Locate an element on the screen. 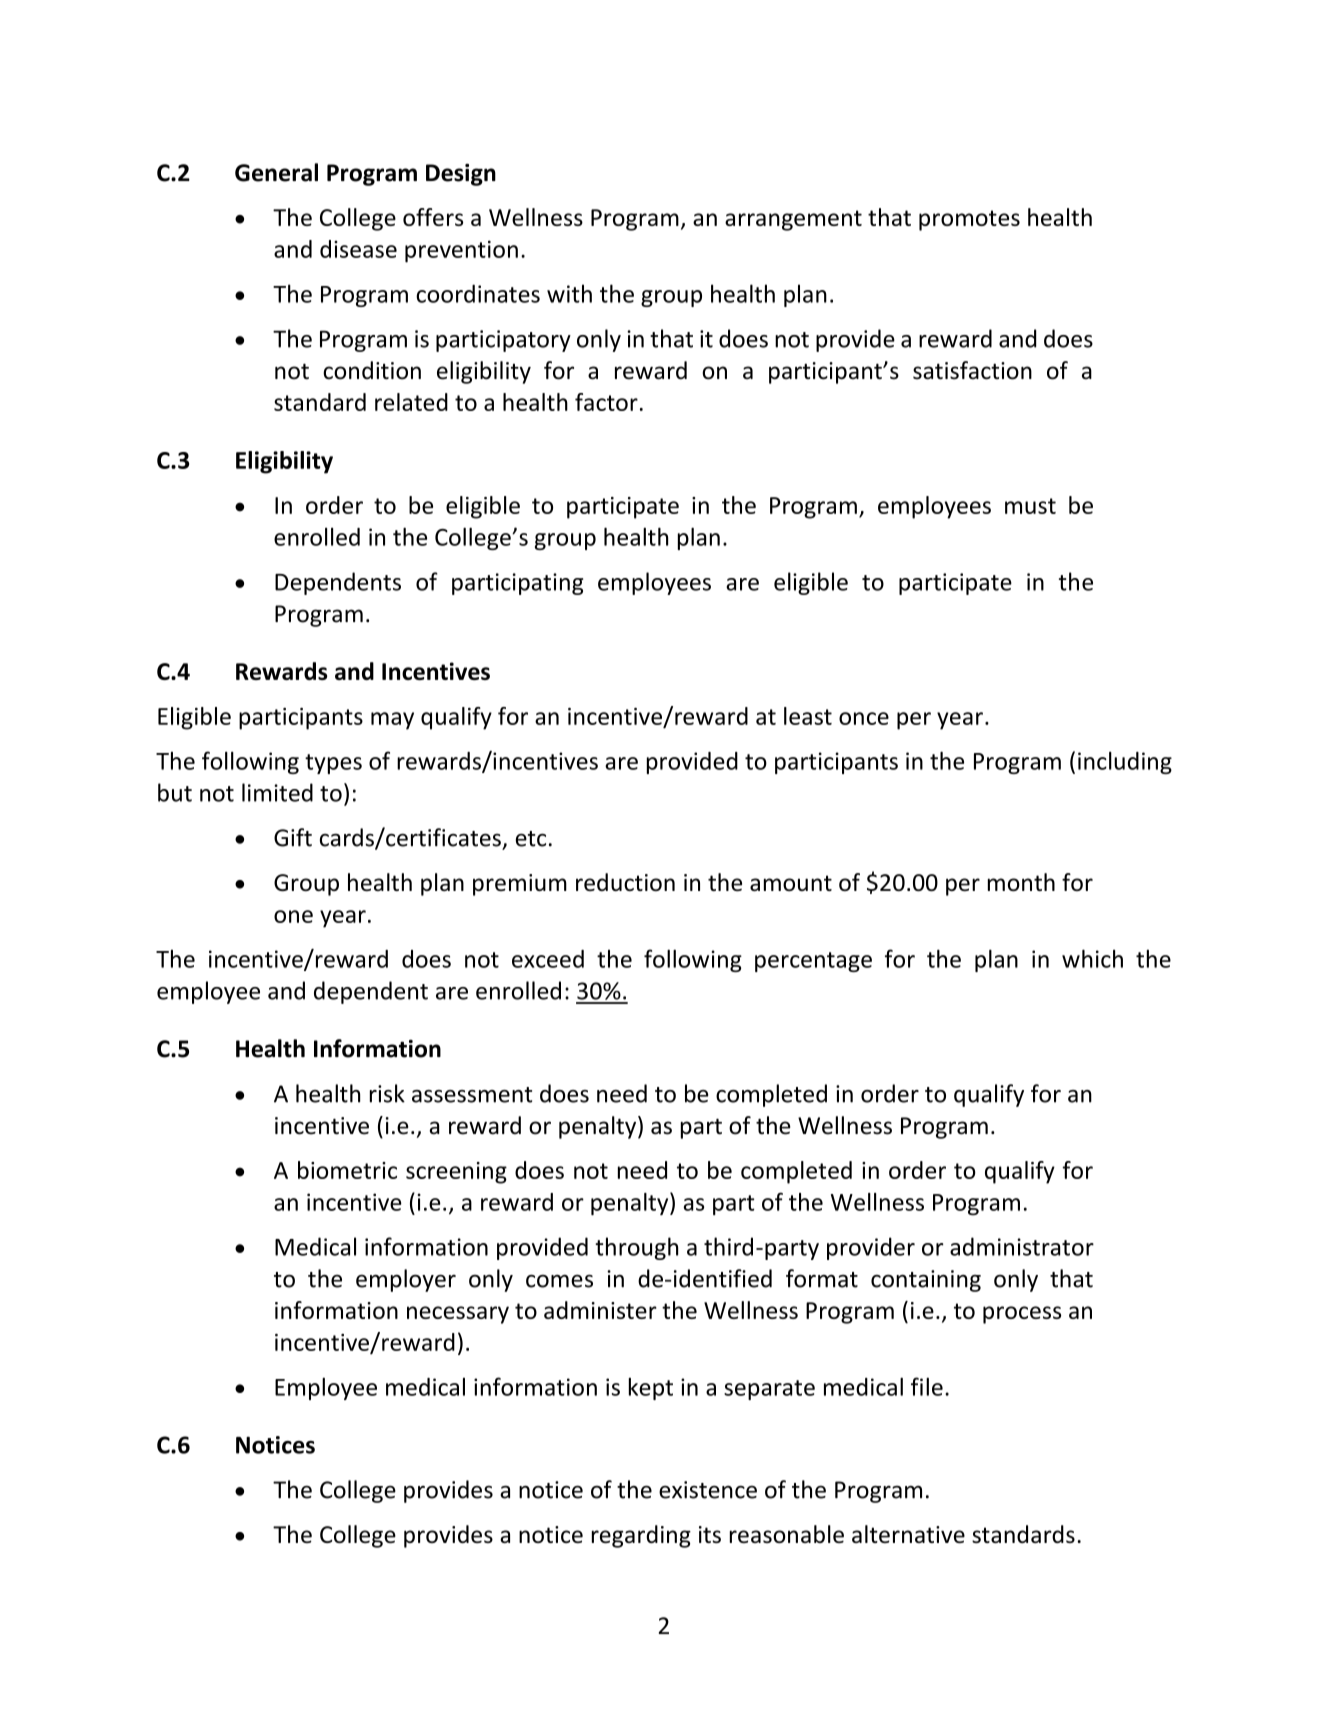 Image resolution: width=1328 pixels, height=1719 pixels. promotes is located at coordinates (969, 220).
